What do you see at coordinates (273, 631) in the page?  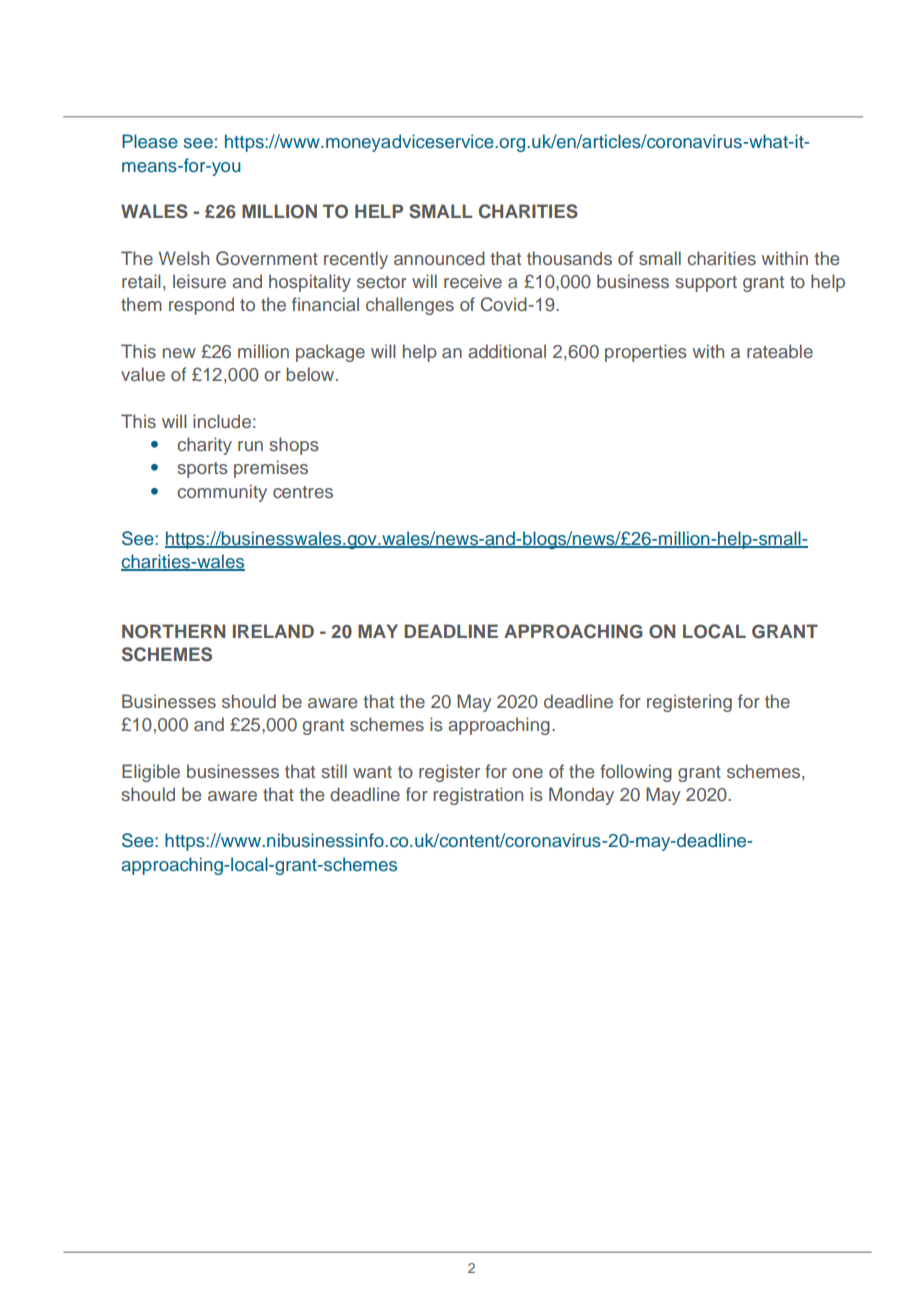 I see `IRELAND` at bounding box center [273, 631].
